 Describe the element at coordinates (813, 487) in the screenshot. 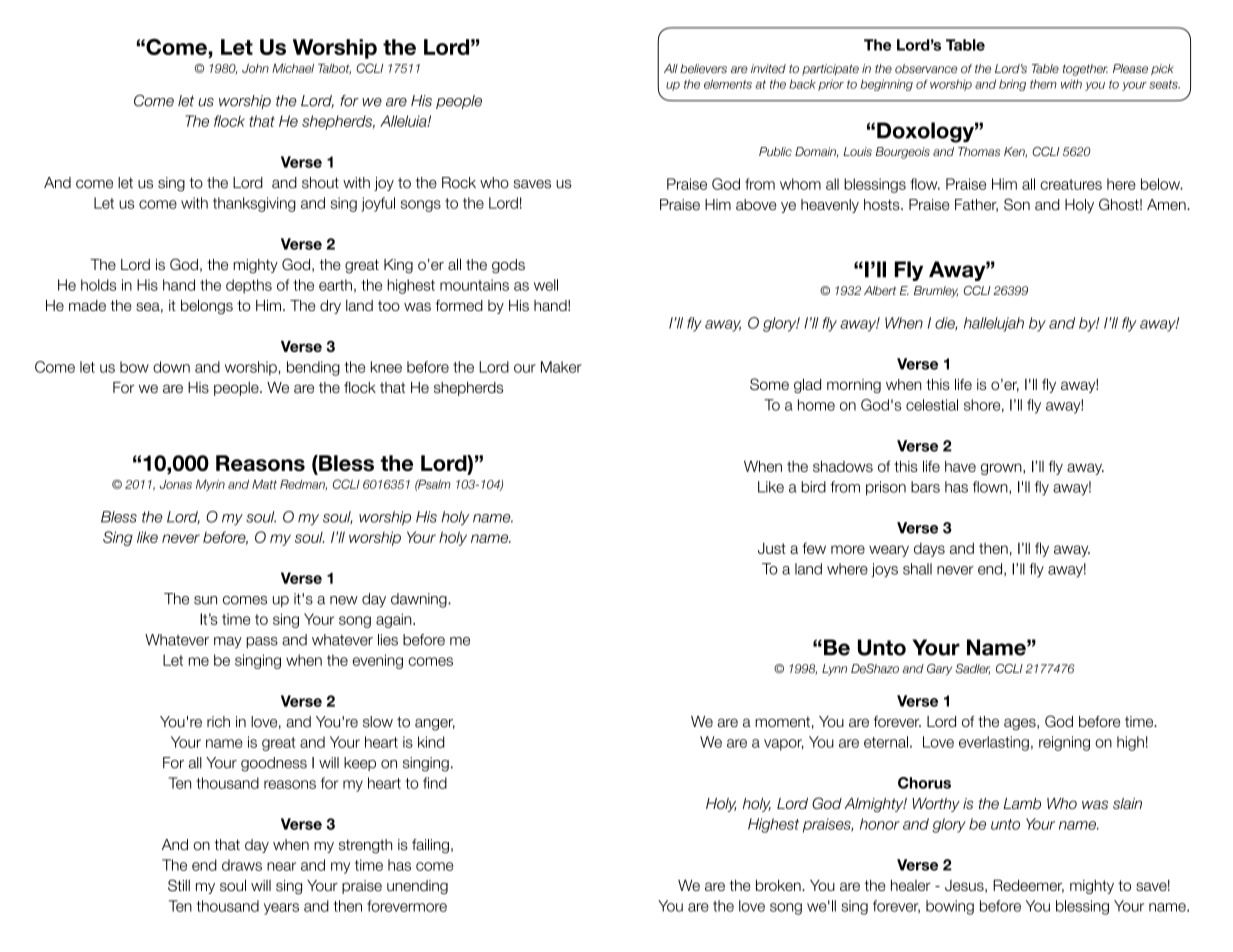

I see `bird` at that location.
